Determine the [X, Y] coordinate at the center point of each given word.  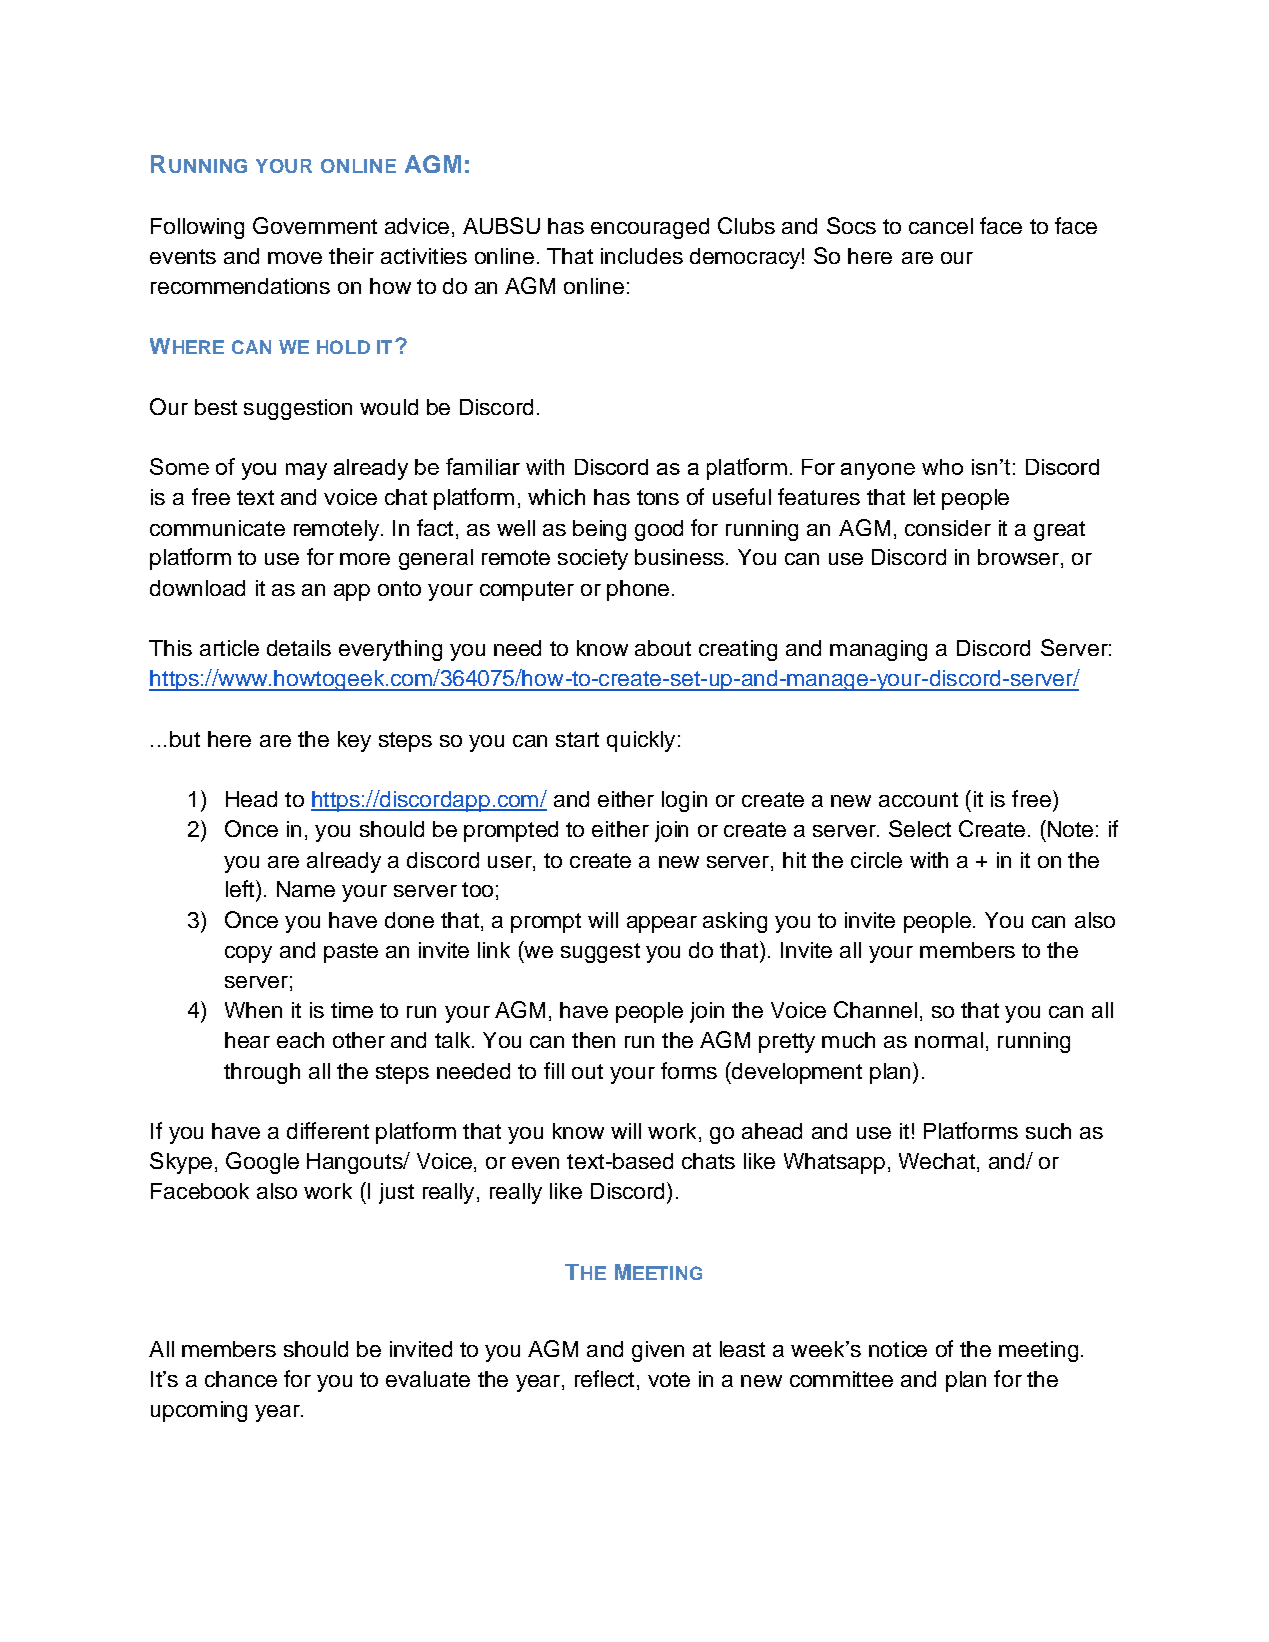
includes [642, 256]
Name [306, 889]
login [684, 801]
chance [241, 1379]
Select [920, 828]
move [295, 258]
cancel [941, 226]
